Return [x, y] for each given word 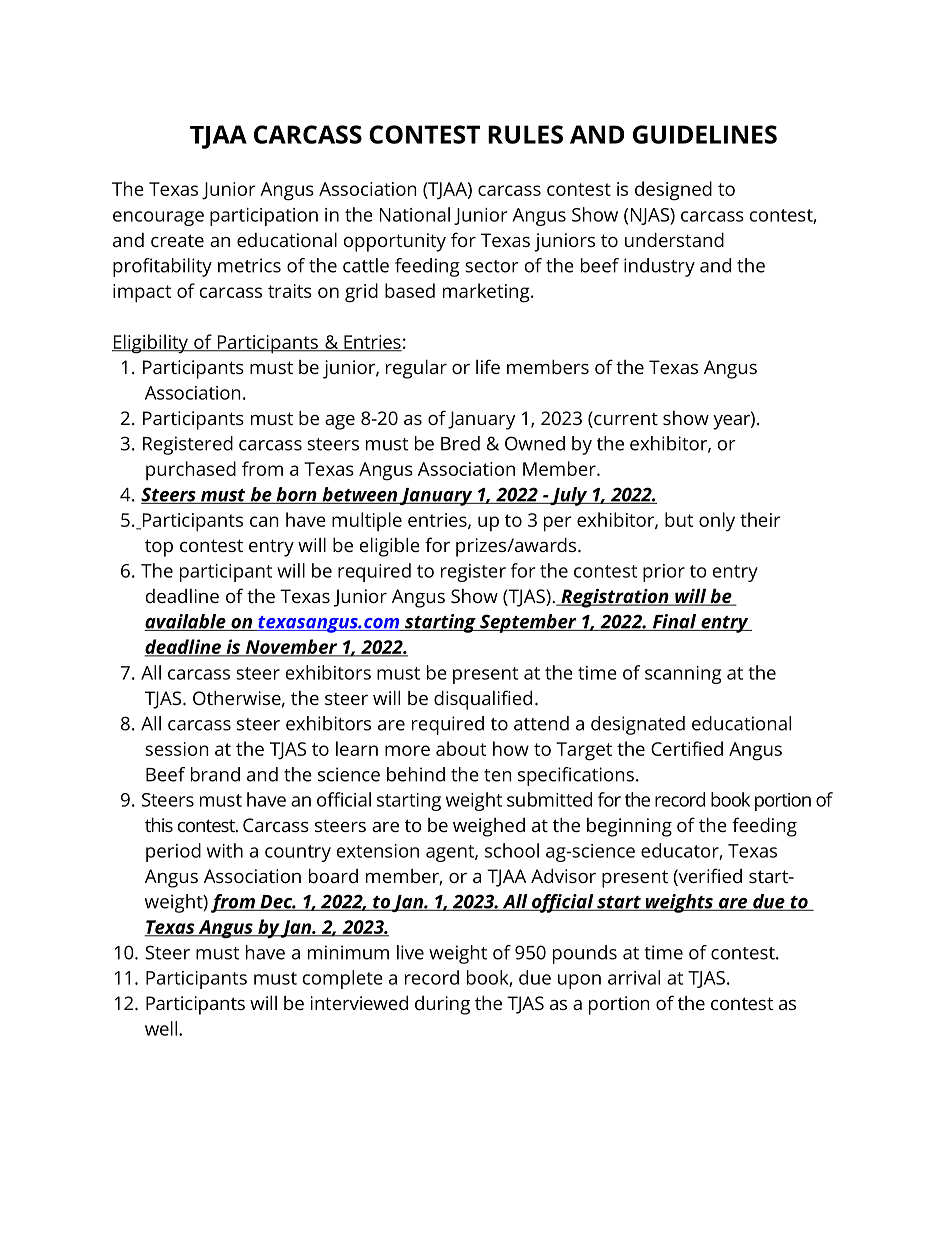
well [162, 1028]
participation [264, 217]
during [442, 1005]
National [415, 214]
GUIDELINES [705, 134]
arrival [634, 977]
